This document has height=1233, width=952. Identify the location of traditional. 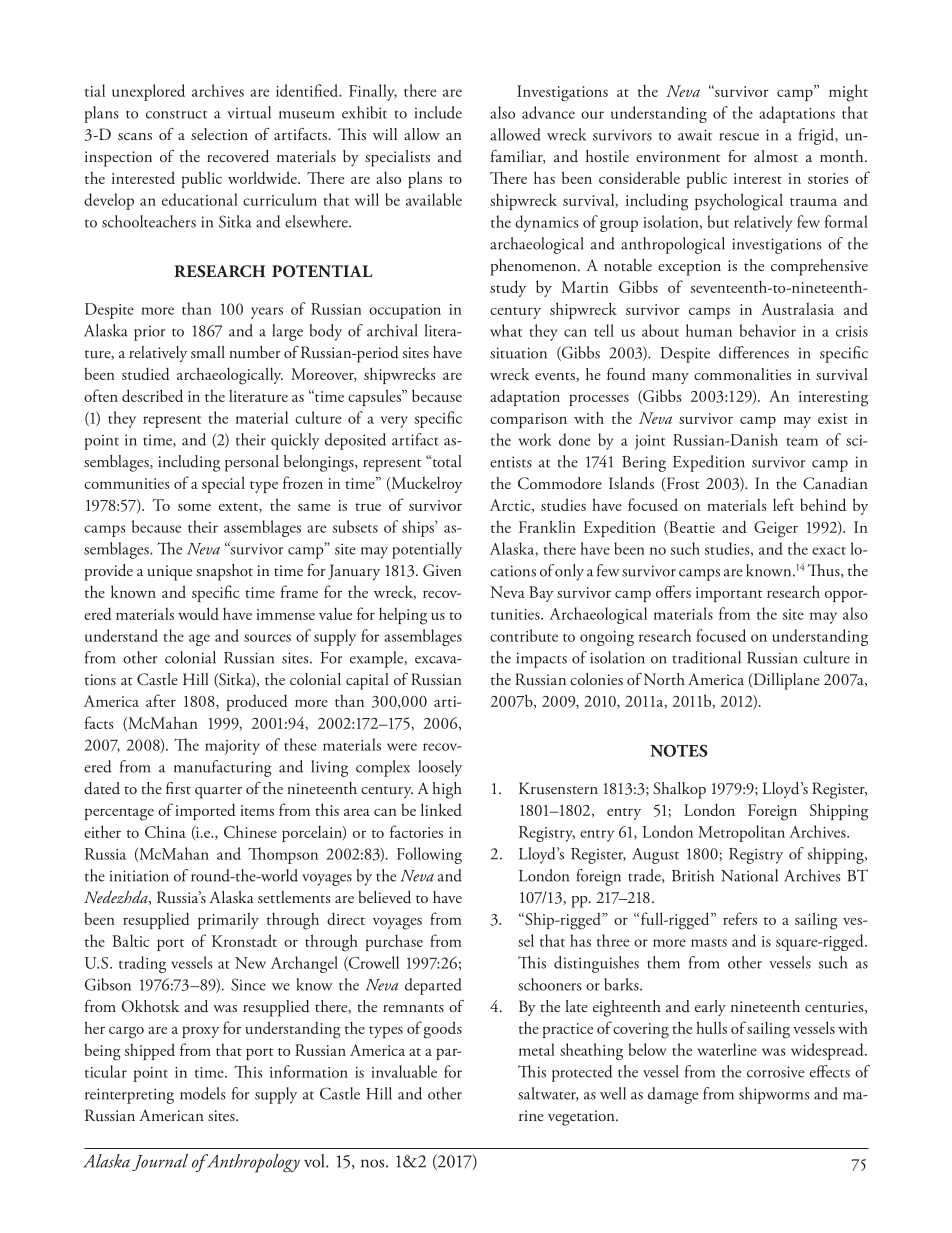
(707, 657).
